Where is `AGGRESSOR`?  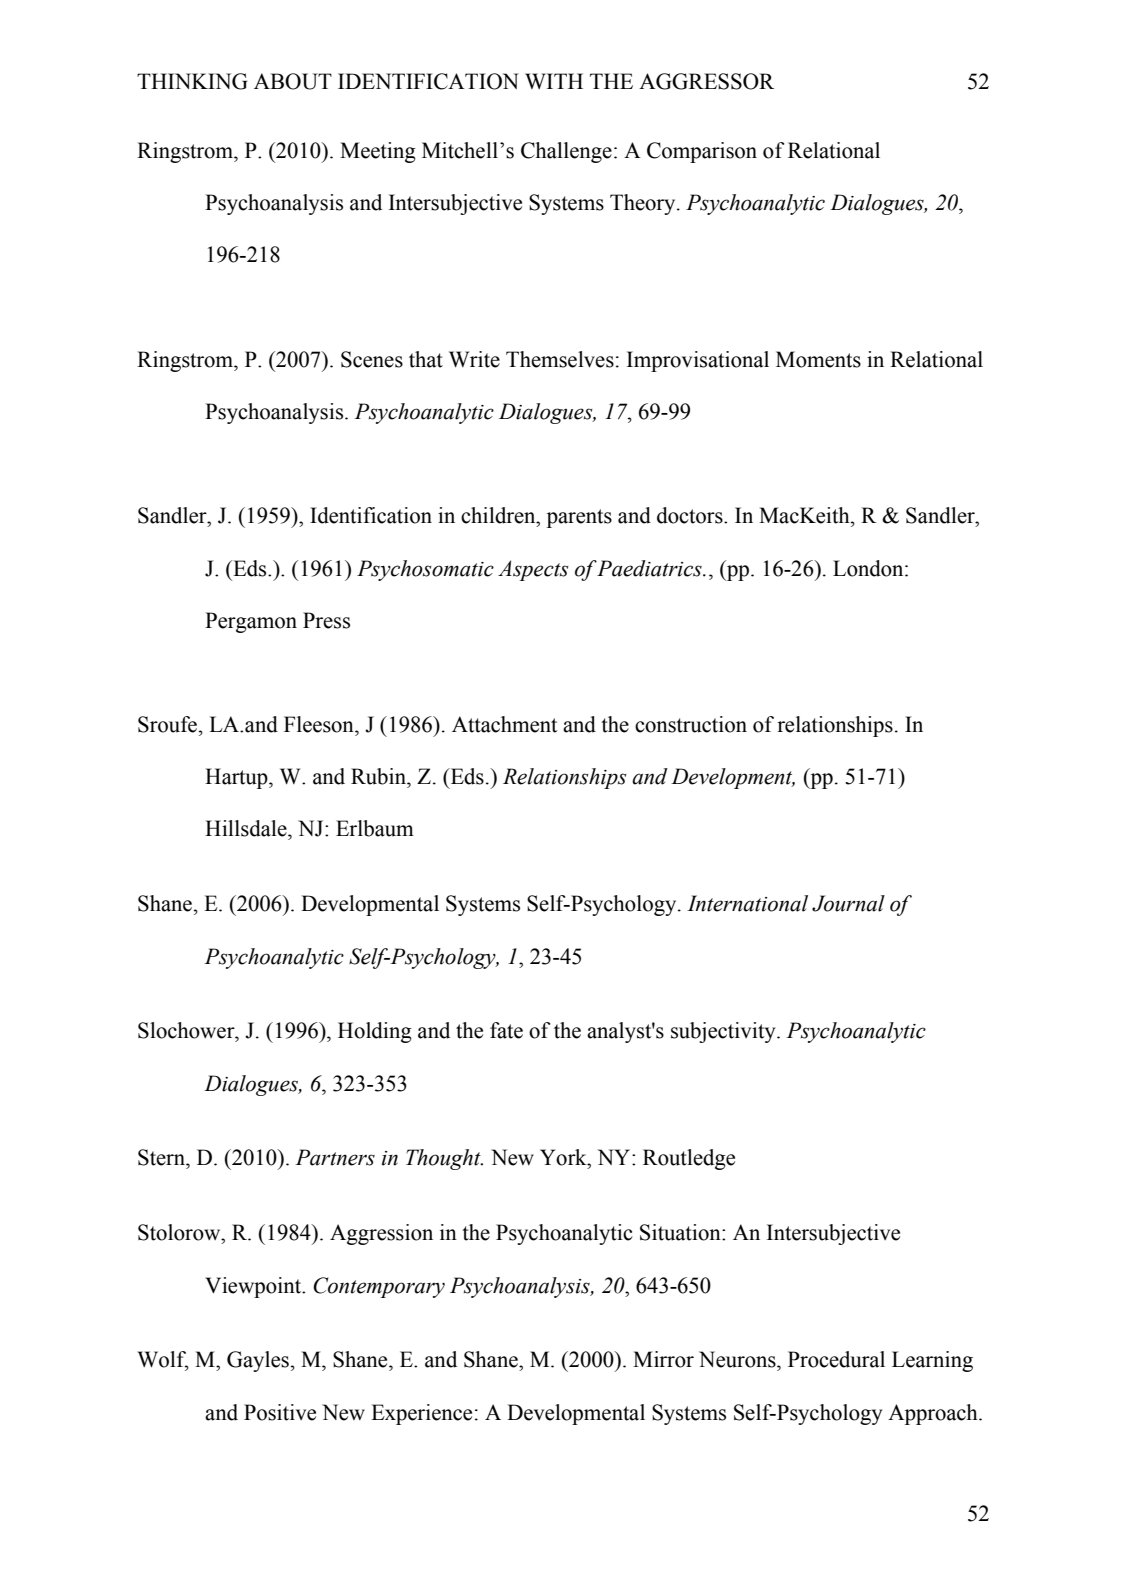 AGGRESSOR is located at coordinates (706, 81).
